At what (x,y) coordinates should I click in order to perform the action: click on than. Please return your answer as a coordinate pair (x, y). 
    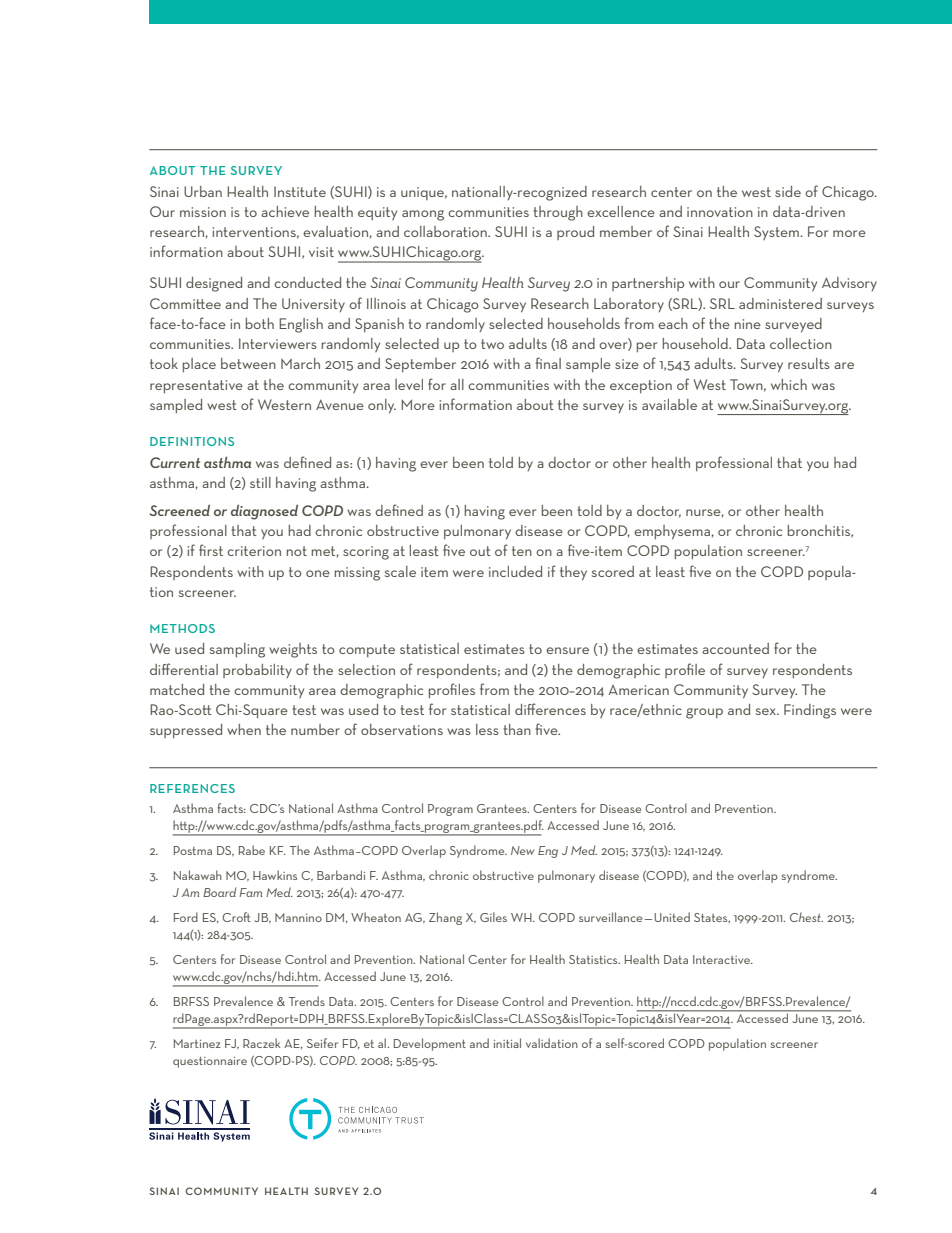
    Looking at the image, I should click on (517, 729).
